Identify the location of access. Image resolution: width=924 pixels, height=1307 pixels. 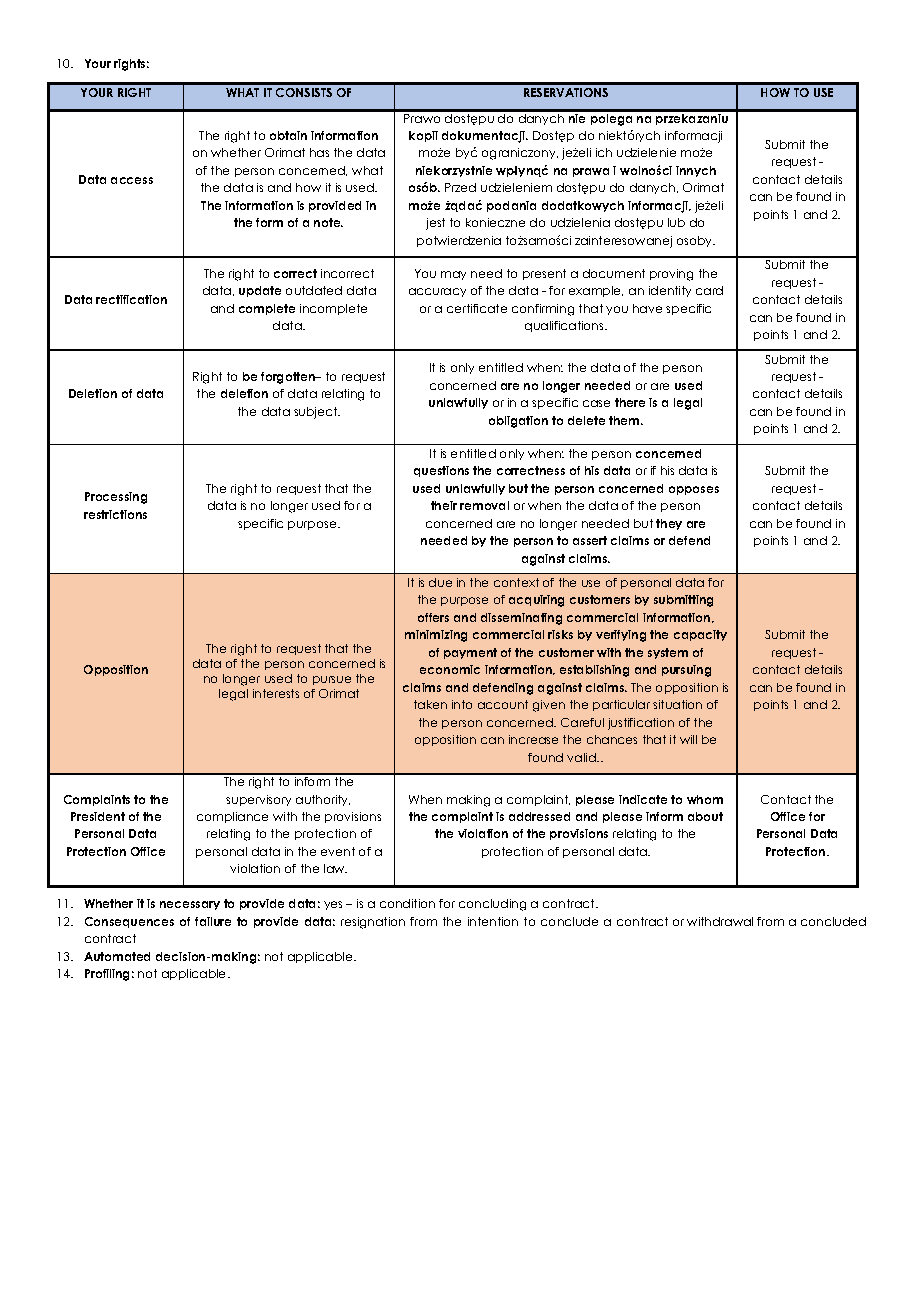
(132, 180).
